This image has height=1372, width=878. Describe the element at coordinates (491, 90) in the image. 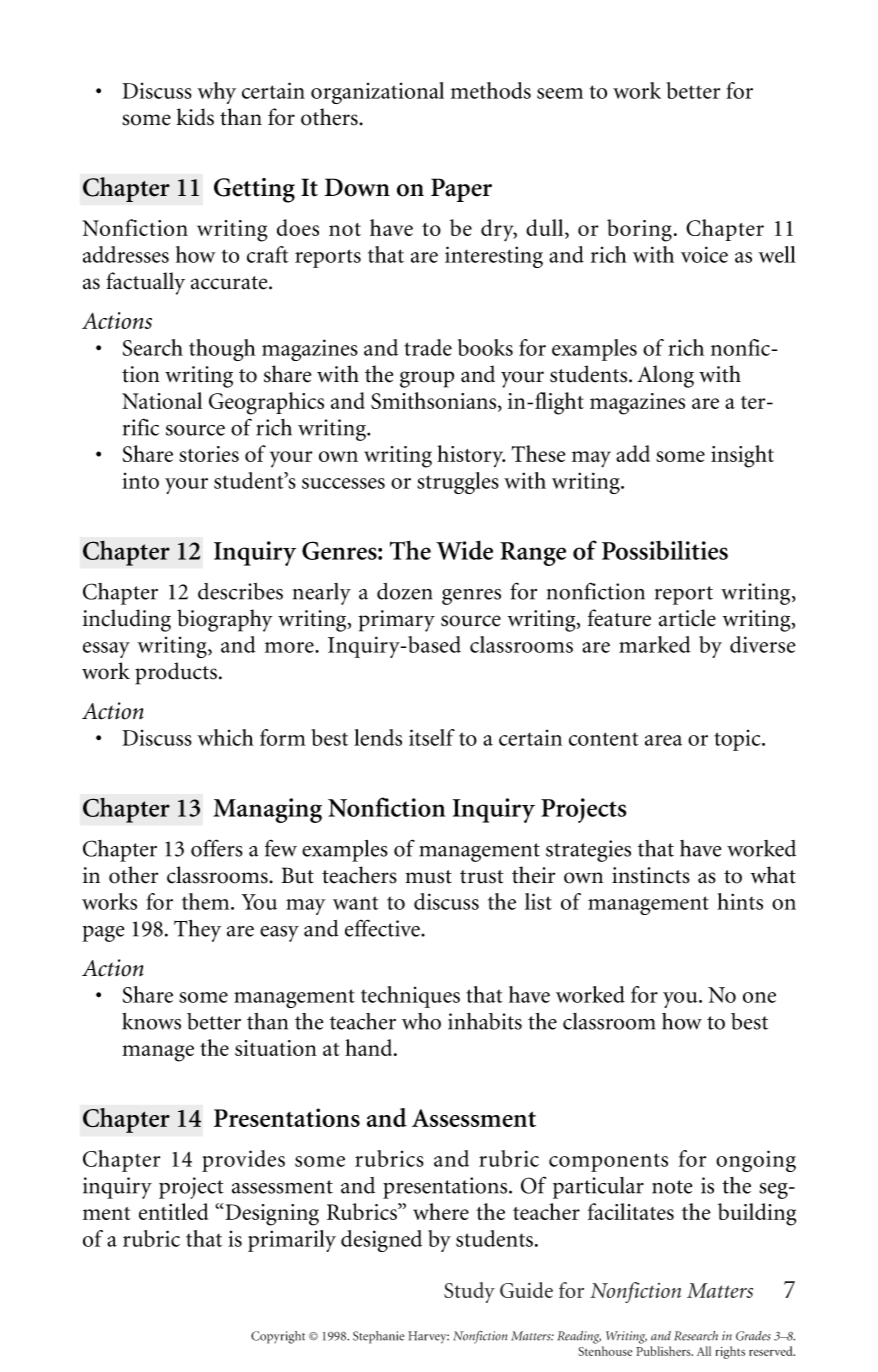

I see `methods` at that location.
